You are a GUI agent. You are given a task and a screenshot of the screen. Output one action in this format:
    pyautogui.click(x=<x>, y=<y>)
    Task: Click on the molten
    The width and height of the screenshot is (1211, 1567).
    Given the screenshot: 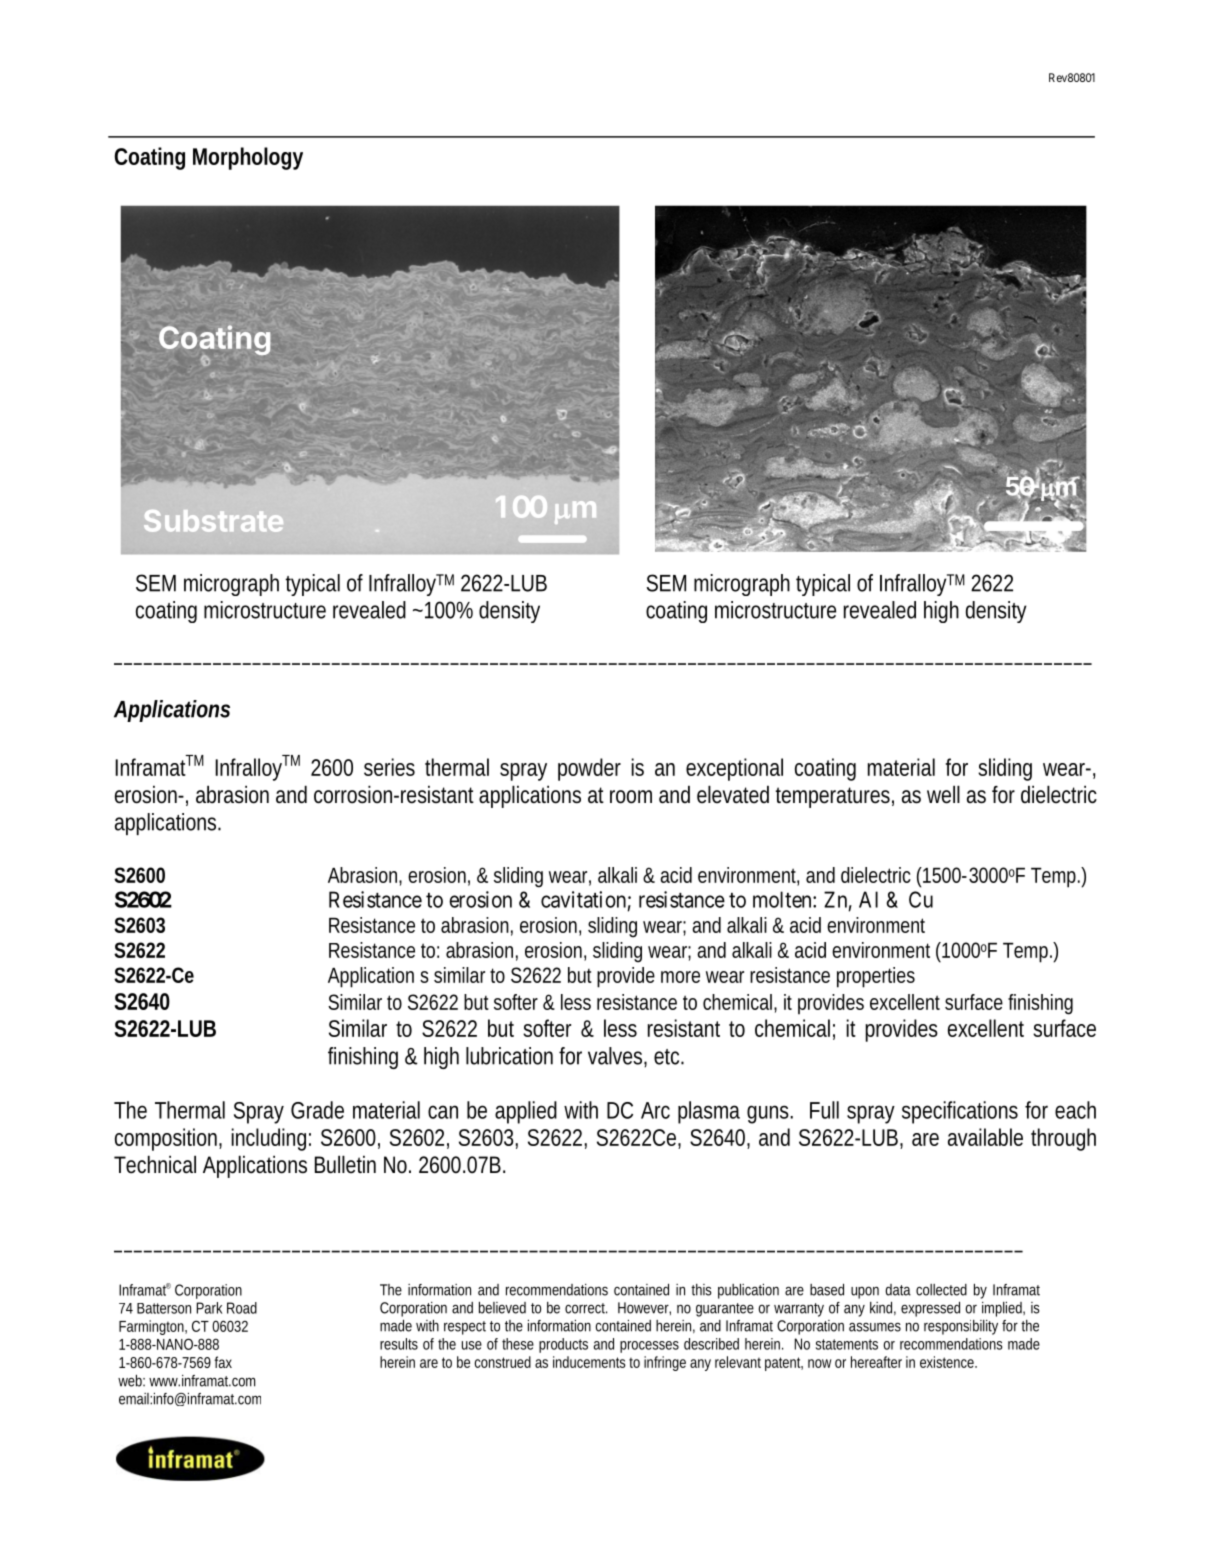 What is the action you would take?
    pyautogui.click(x=783, y=899)
